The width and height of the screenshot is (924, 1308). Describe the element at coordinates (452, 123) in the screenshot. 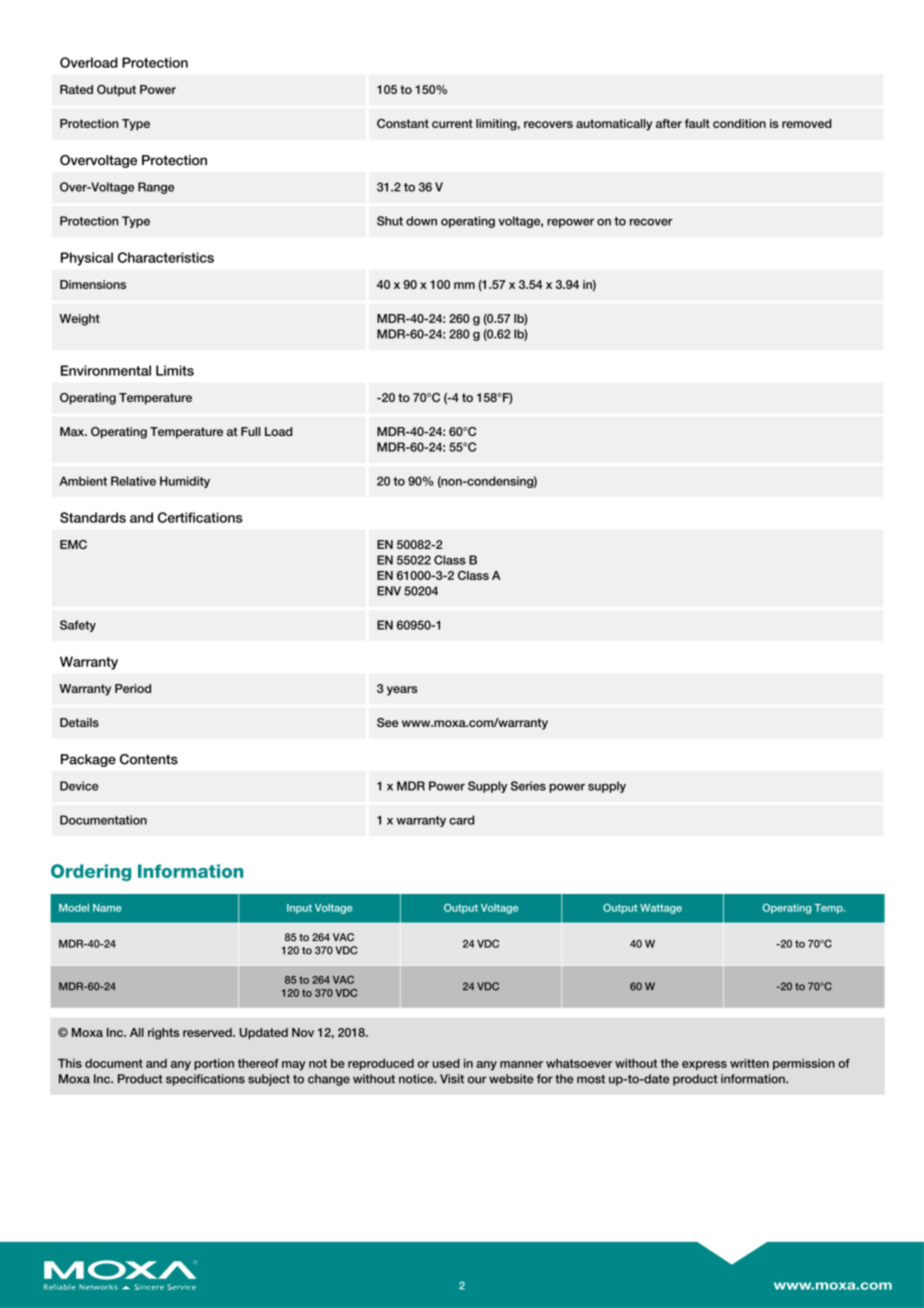

I see `current` at that location.
